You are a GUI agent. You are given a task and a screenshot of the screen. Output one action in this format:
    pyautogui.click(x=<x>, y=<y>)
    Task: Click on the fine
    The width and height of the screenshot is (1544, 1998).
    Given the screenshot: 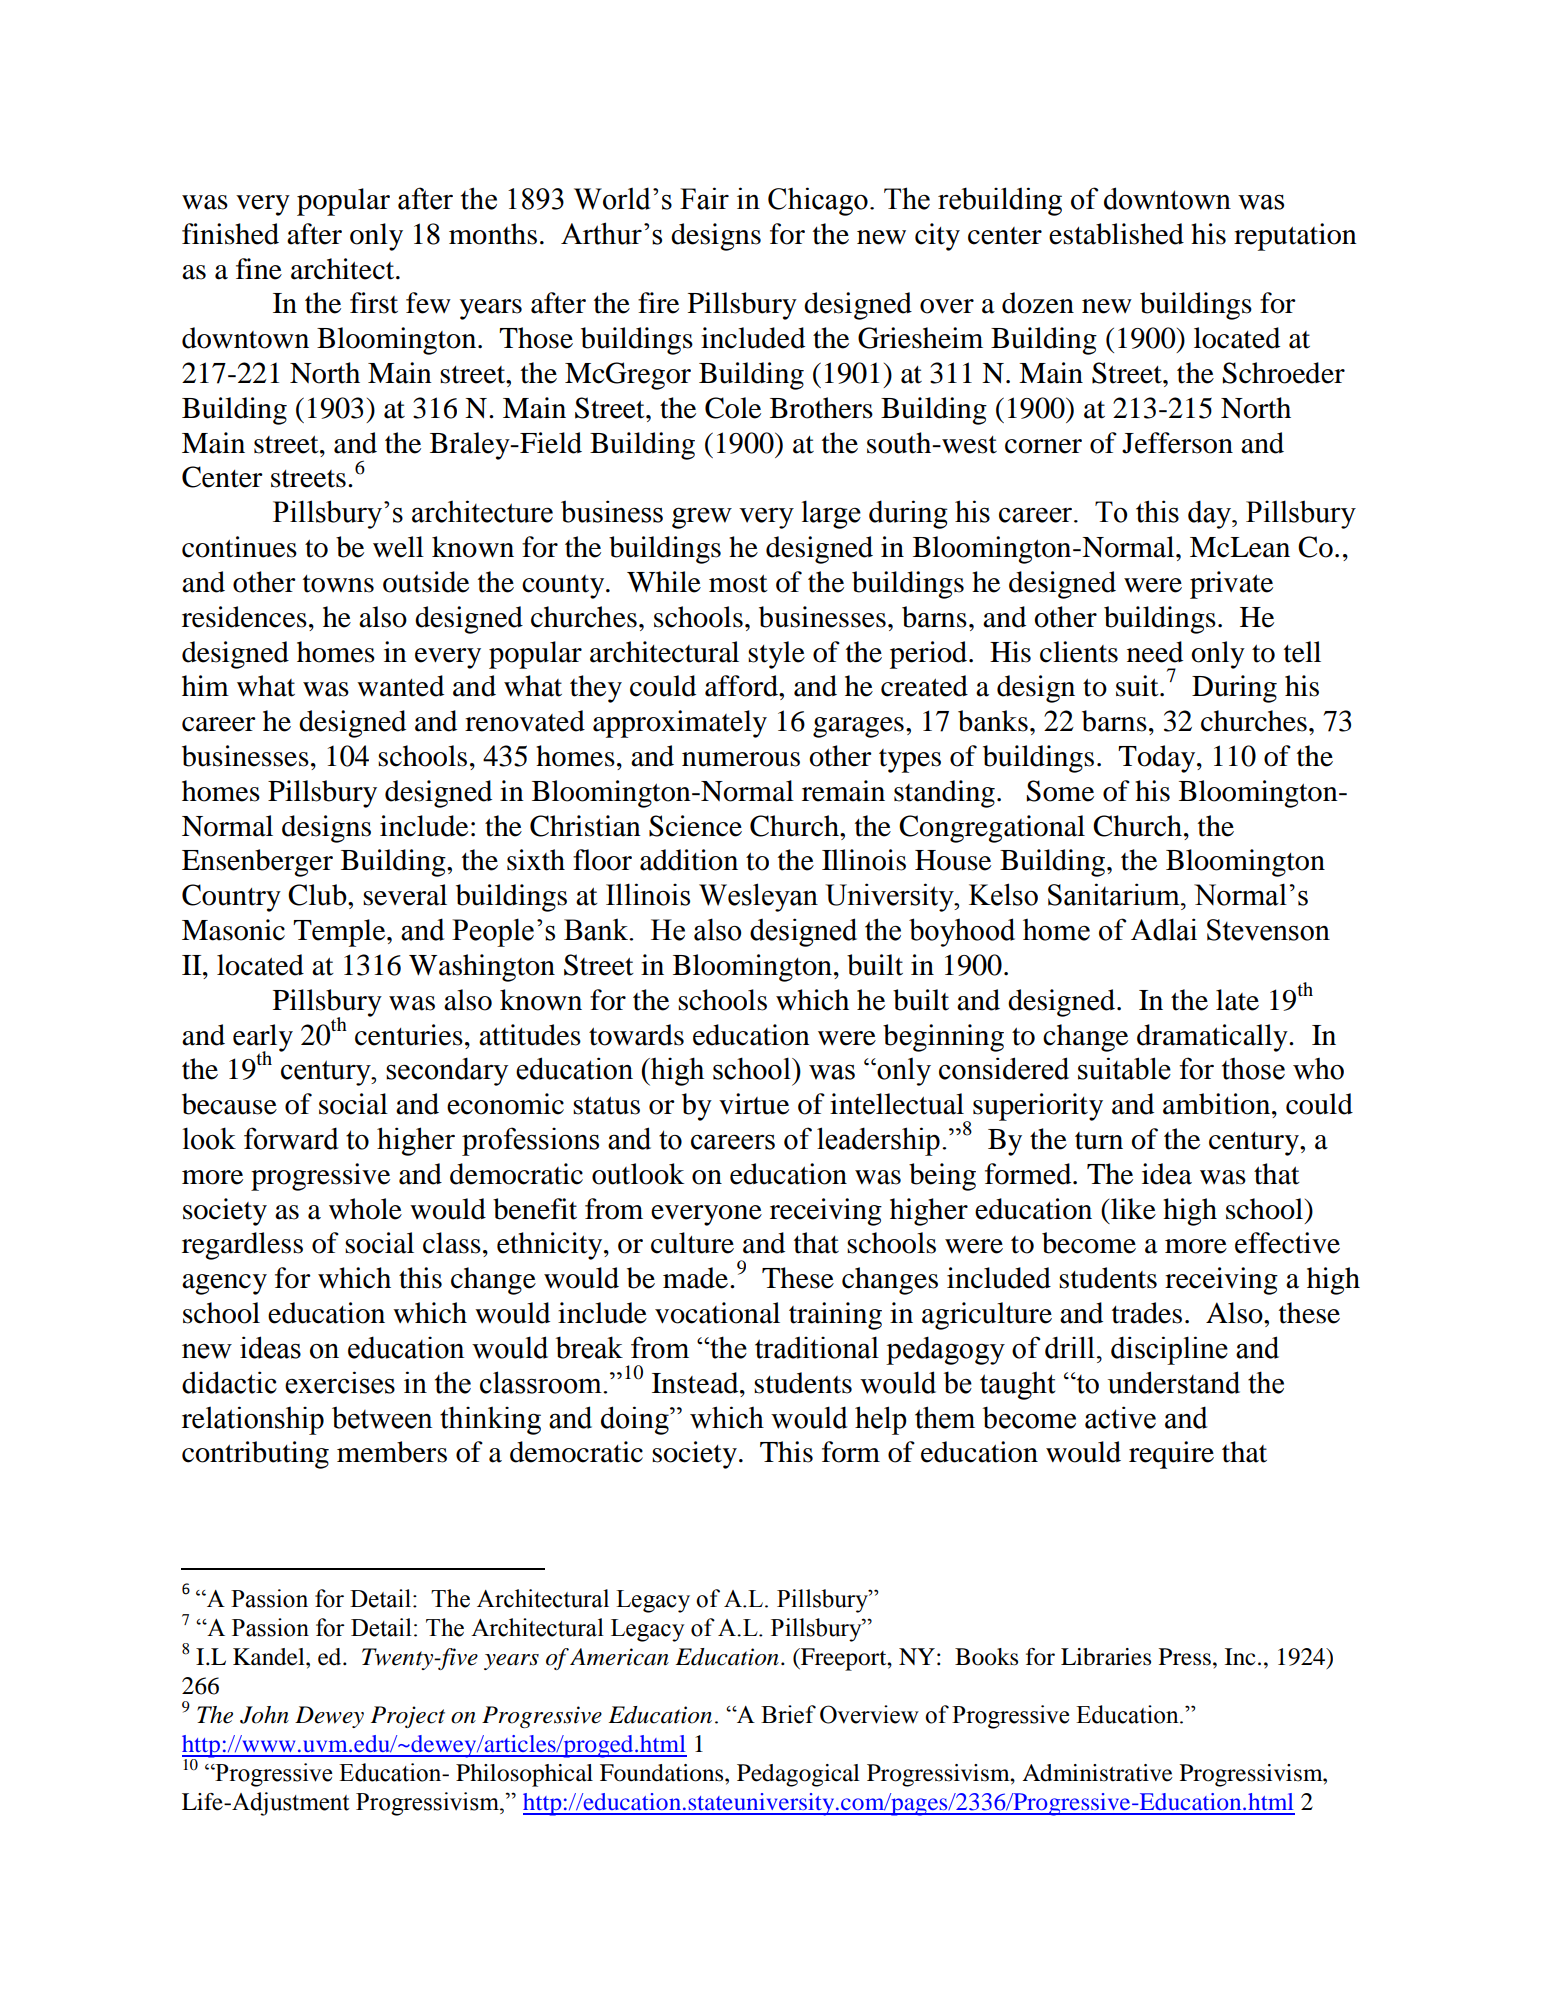 What is the action you would take?
    pyautogui.click(x=259, y=269)
